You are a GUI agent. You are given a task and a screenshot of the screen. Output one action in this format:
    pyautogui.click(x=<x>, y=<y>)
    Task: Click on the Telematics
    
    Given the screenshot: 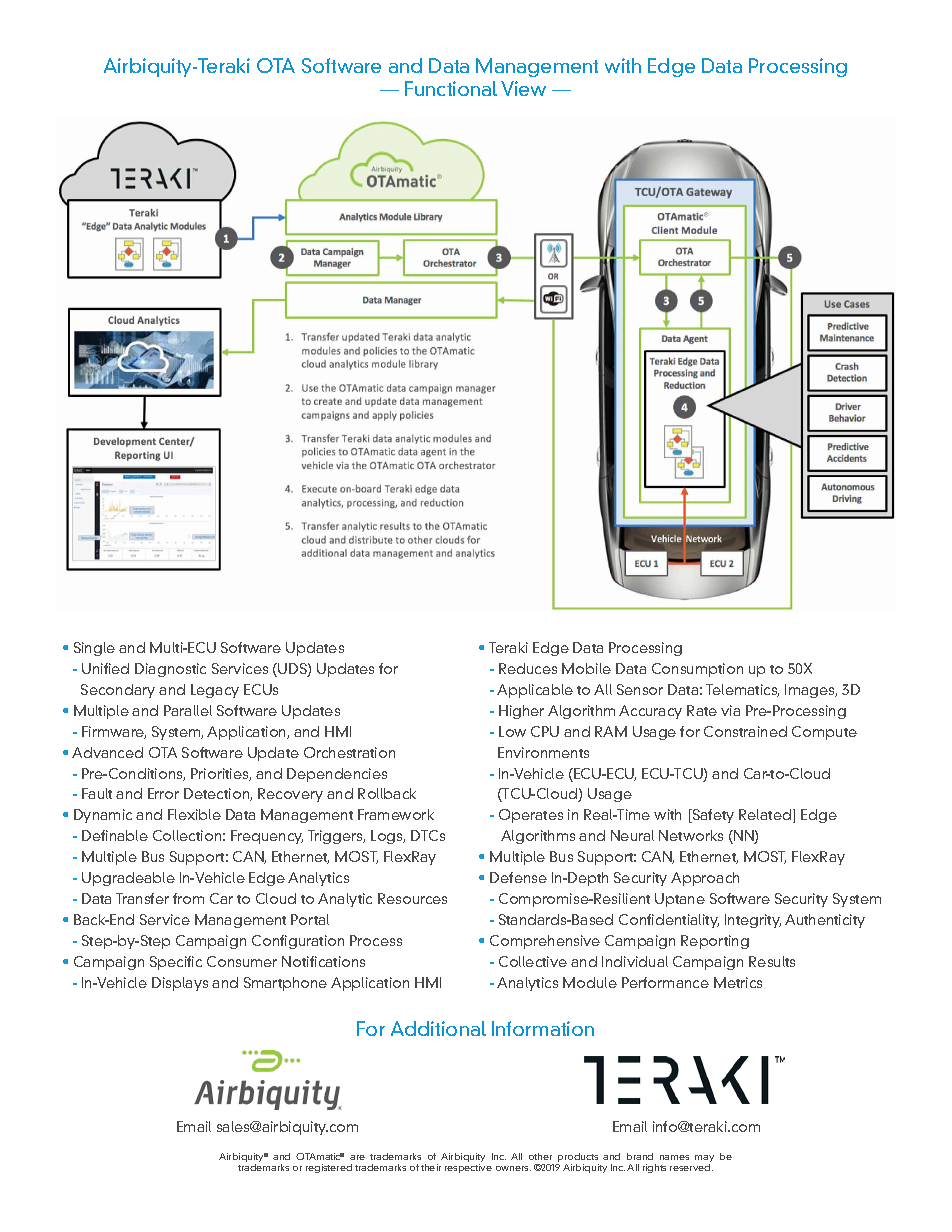 What is the action you would take?
    pyautogui.click(x=742, y=690)
